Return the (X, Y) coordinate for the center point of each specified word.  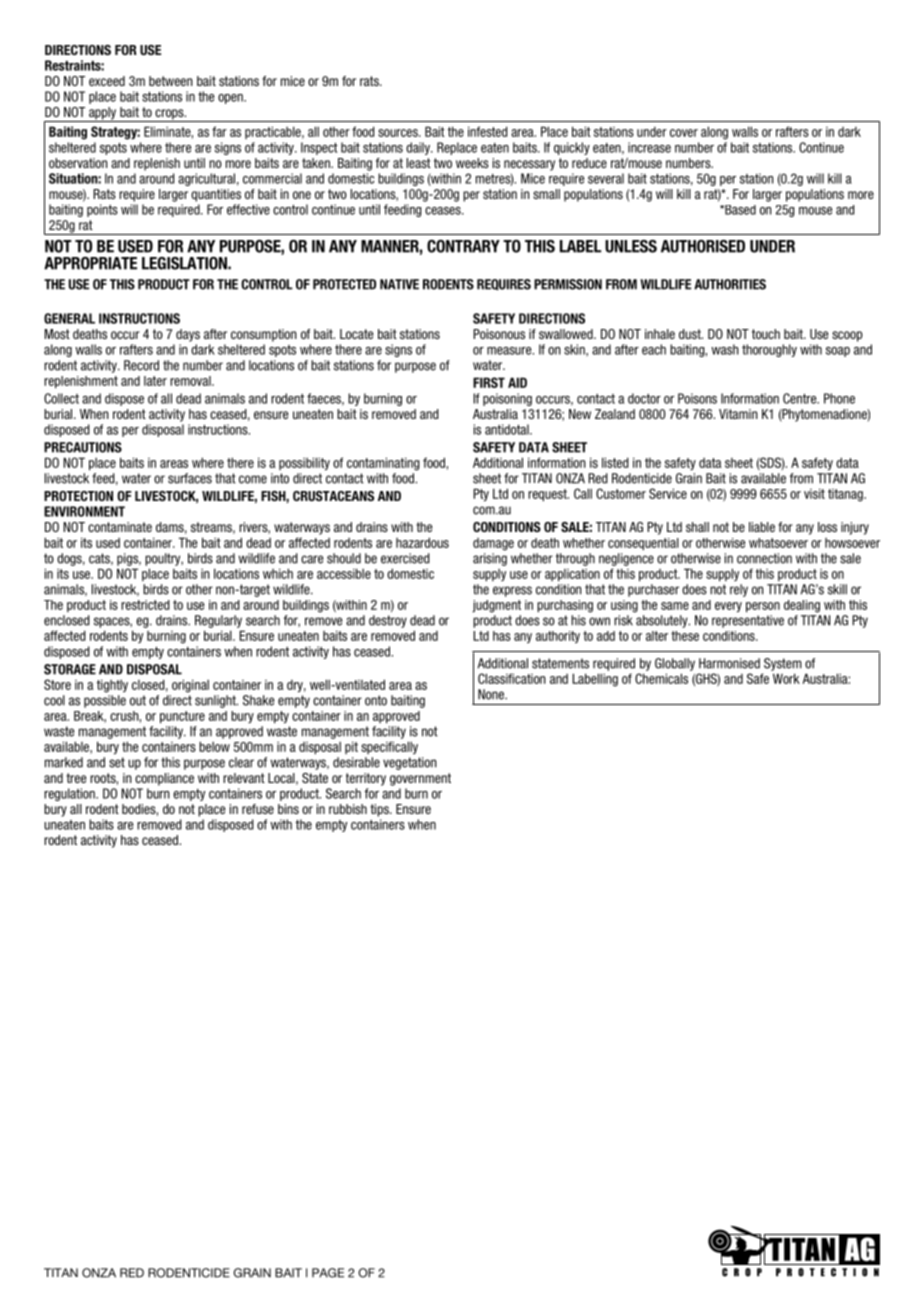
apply (103, 114)
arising (490, 559)
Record (141, 365)
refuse (258, 809)
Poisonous (499, 334)
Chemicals (661, 678)
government (420, 779)
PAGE (328, 1273)
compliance (164, 779)
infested (487, 131)
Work (786, 678)
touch (766, 334)
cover (684, 133)
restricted (145, 605)
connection (764, 558)
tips (380, 810)
